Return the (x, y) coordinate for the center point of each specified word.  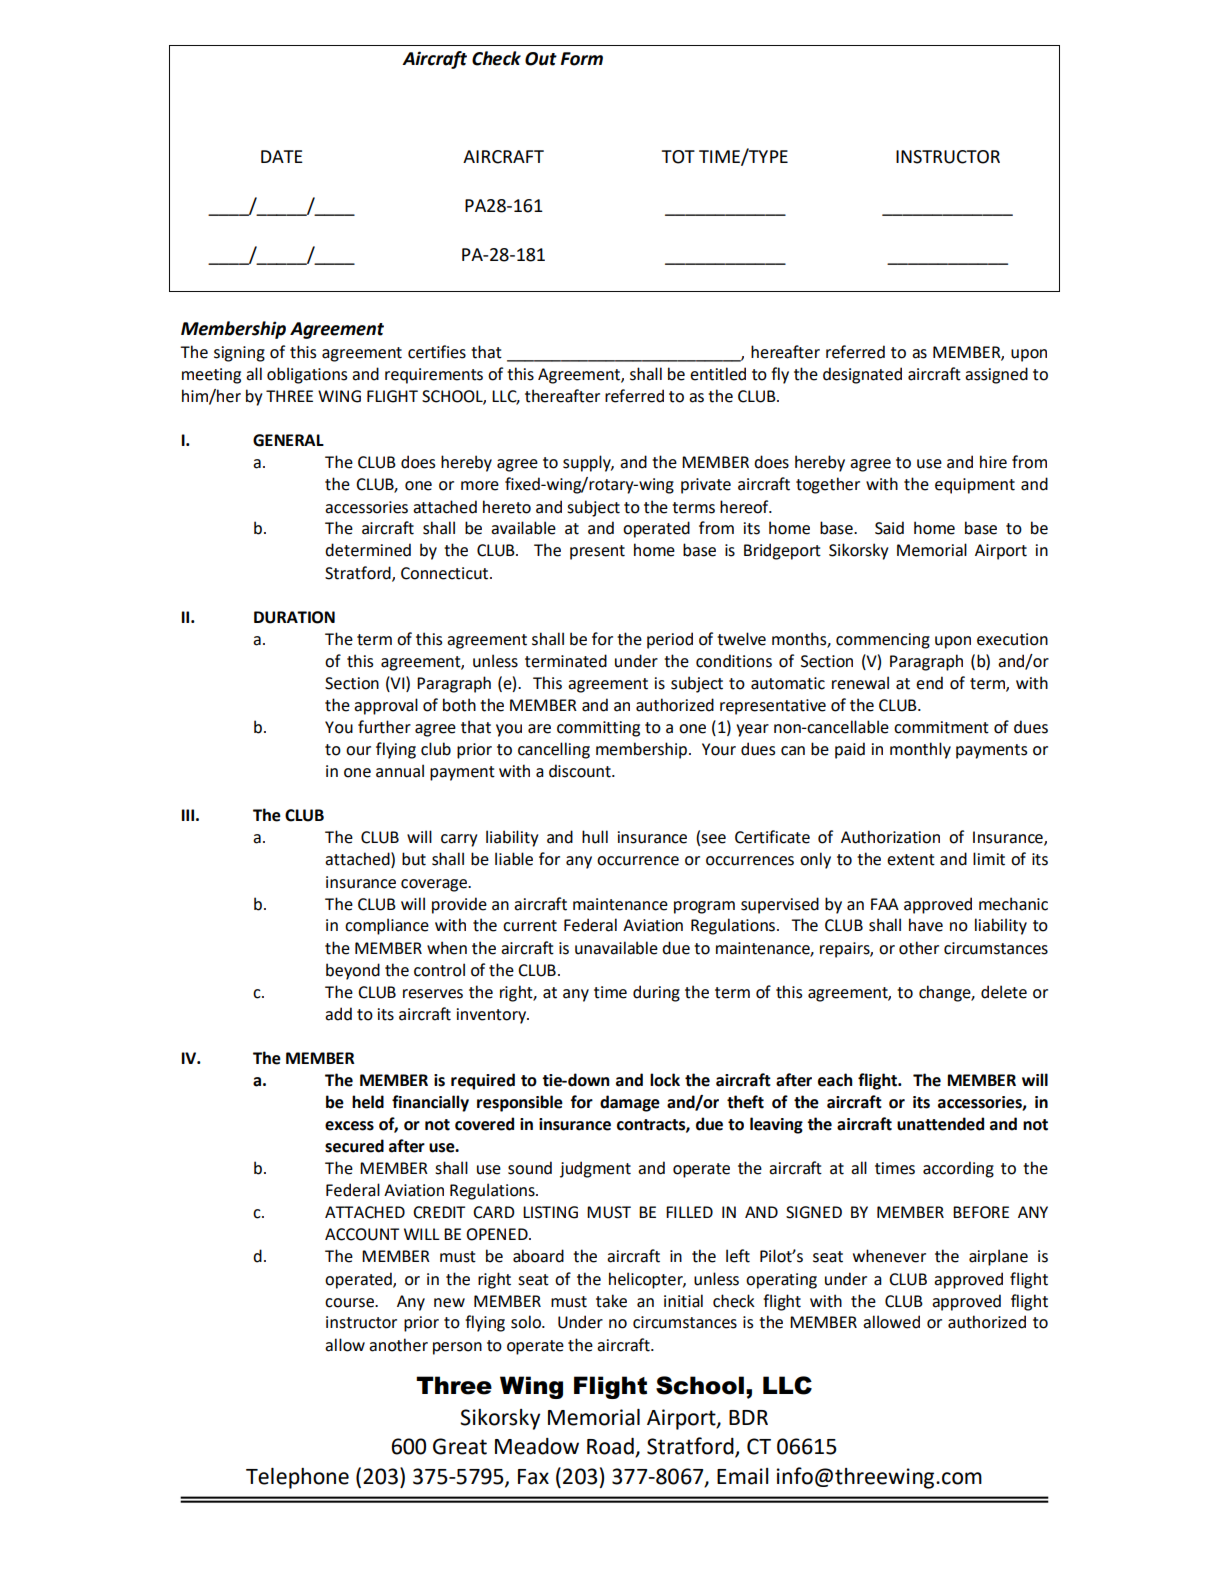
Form (582, 59)
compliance (387, 926)
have (926, 925)
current (530, 926)
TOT (678, 157)
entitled (718, 374)
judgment (595, 1169)
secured (354, 1146)
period (670, 640)
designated (862, 375)
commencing (883, 641)
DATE (282, 156)
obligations (307, 375)
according (958, 1169)
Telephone (297, 1478)
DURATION (294, 617)
